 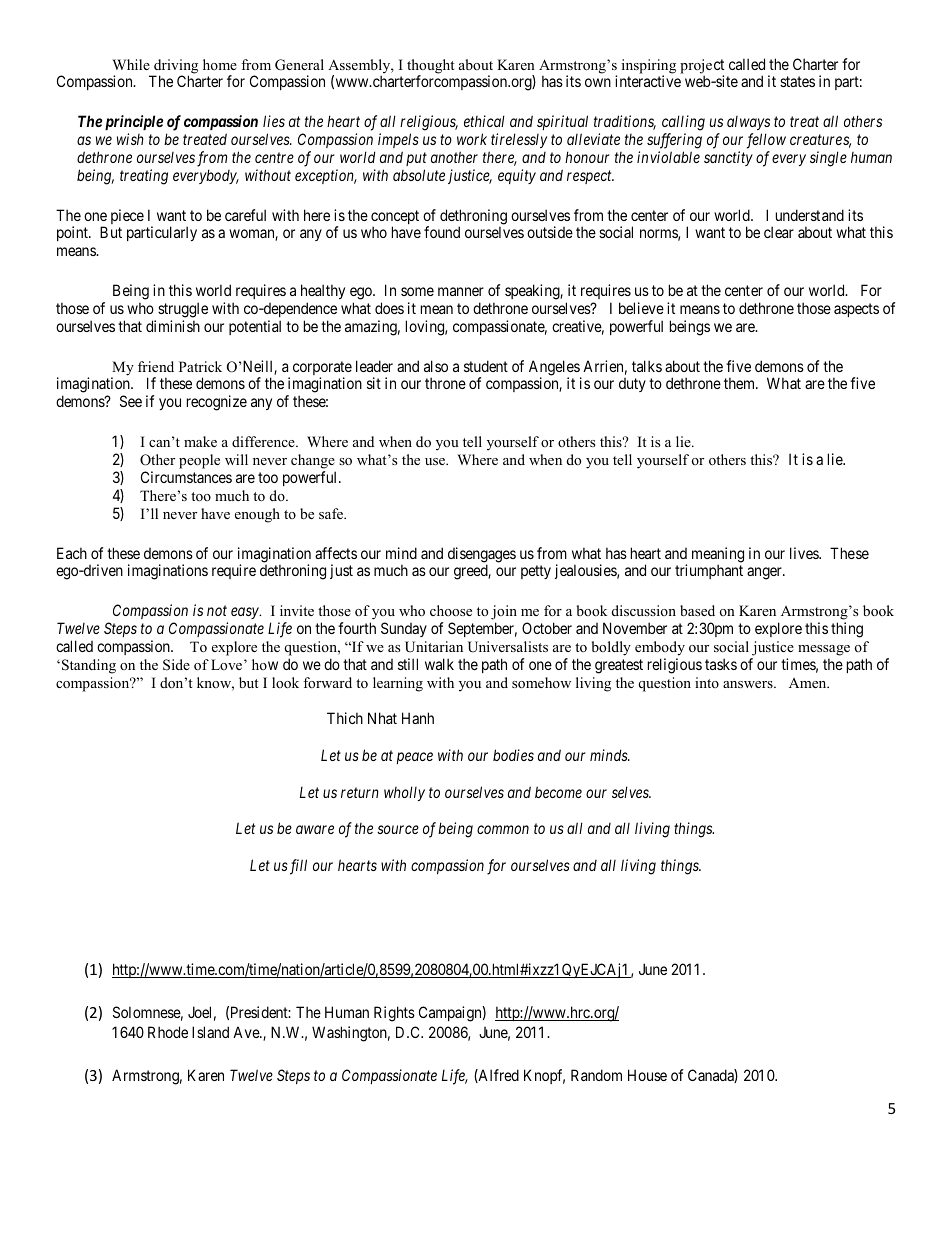 What do you see at coordinates (168, 1032) in the image?
I see `Rhode` at bounding box center [168, 1032].
